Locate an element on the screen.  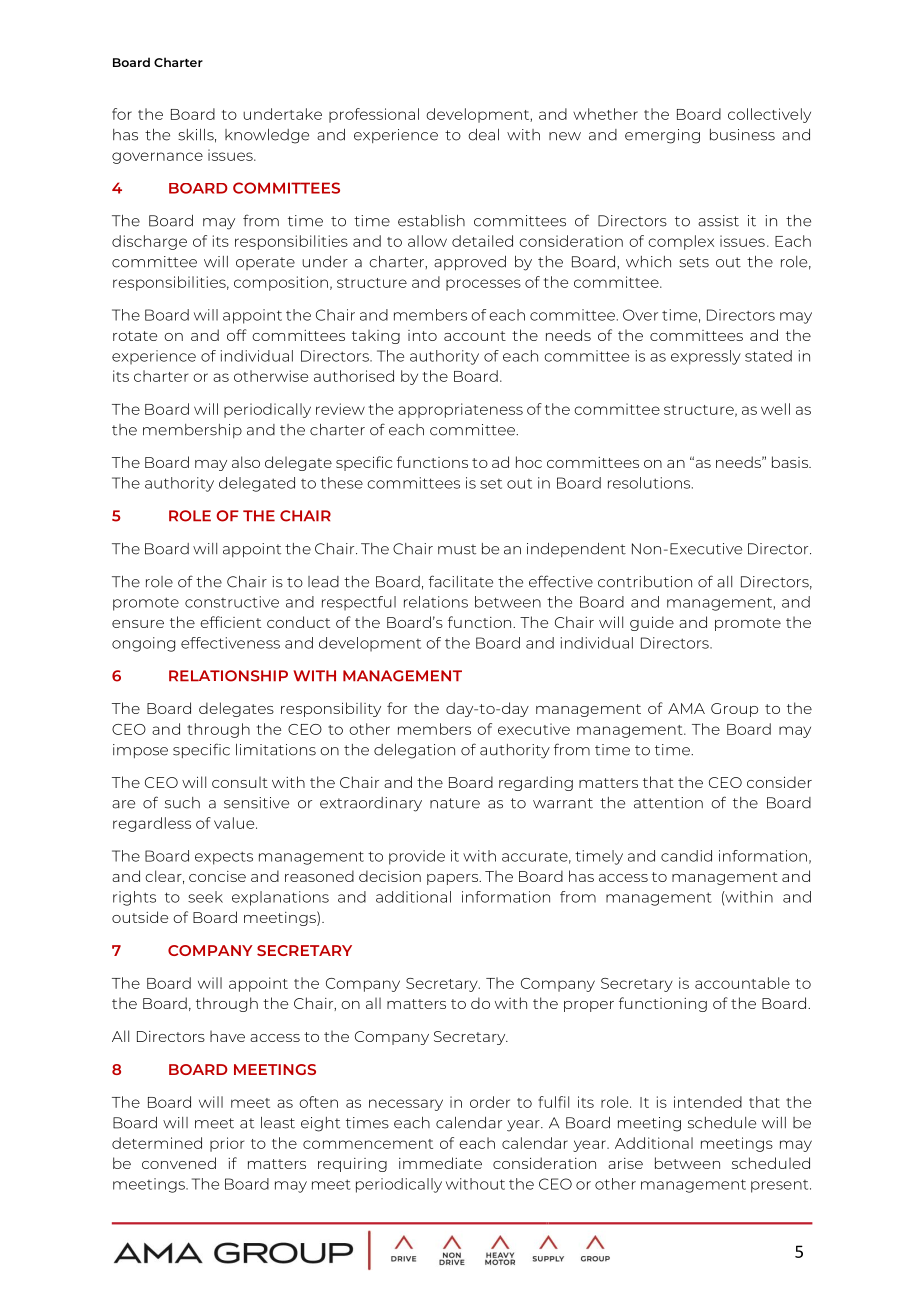
such is located at coordinates (182, 803).
